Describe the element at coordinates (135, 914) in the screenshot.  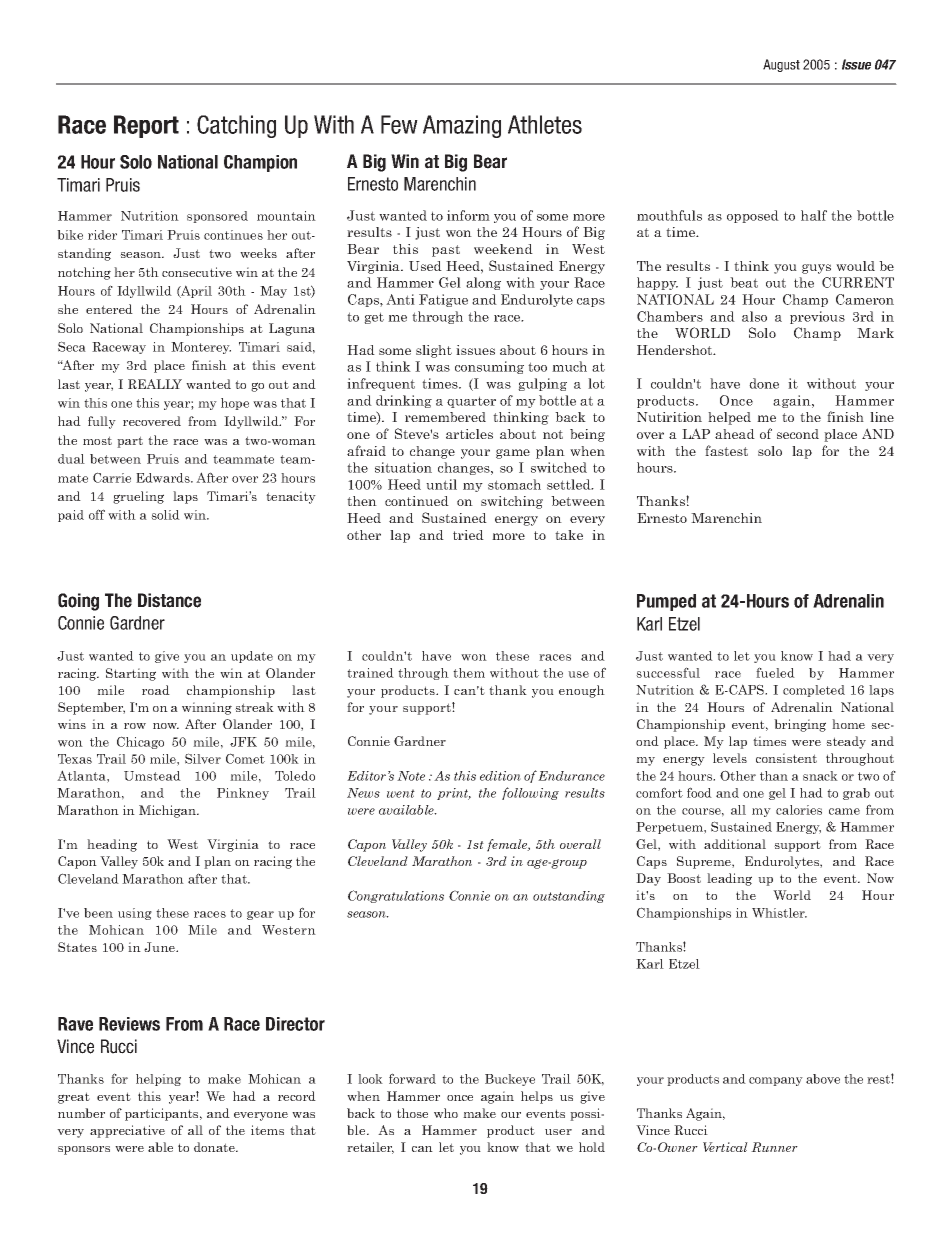
I see `using` at that location.
